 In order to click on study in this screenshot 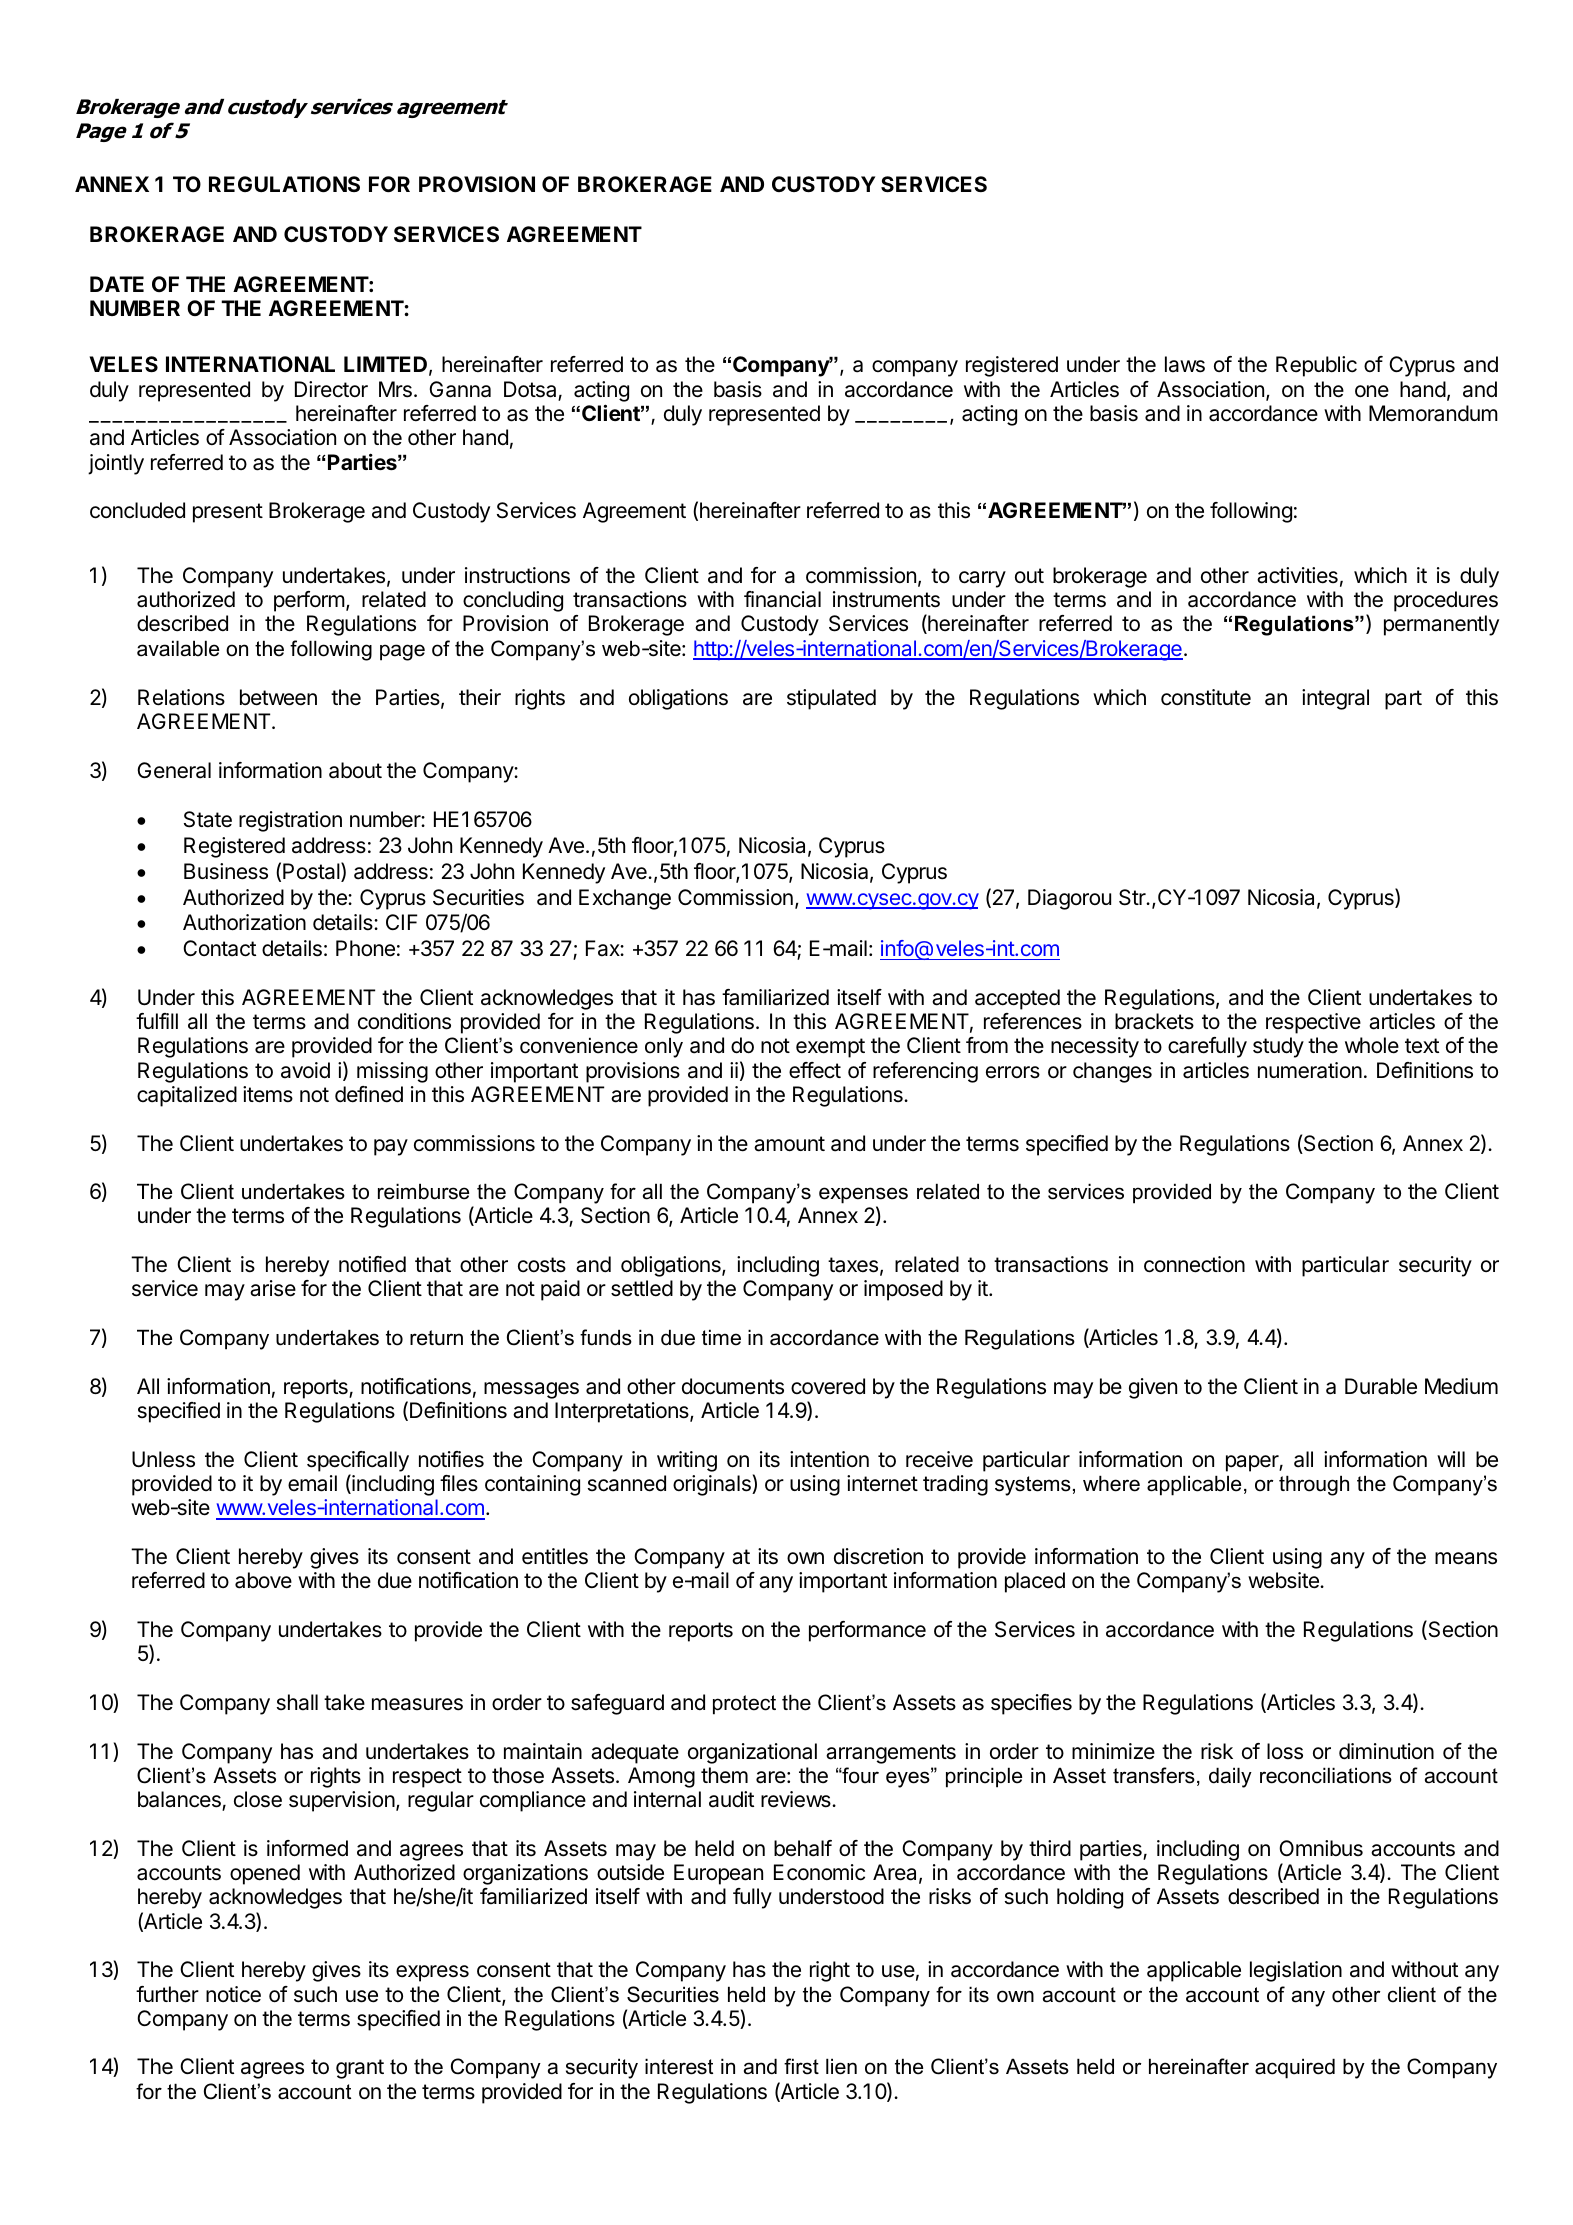, I will do `click(1278, 1047)`.
